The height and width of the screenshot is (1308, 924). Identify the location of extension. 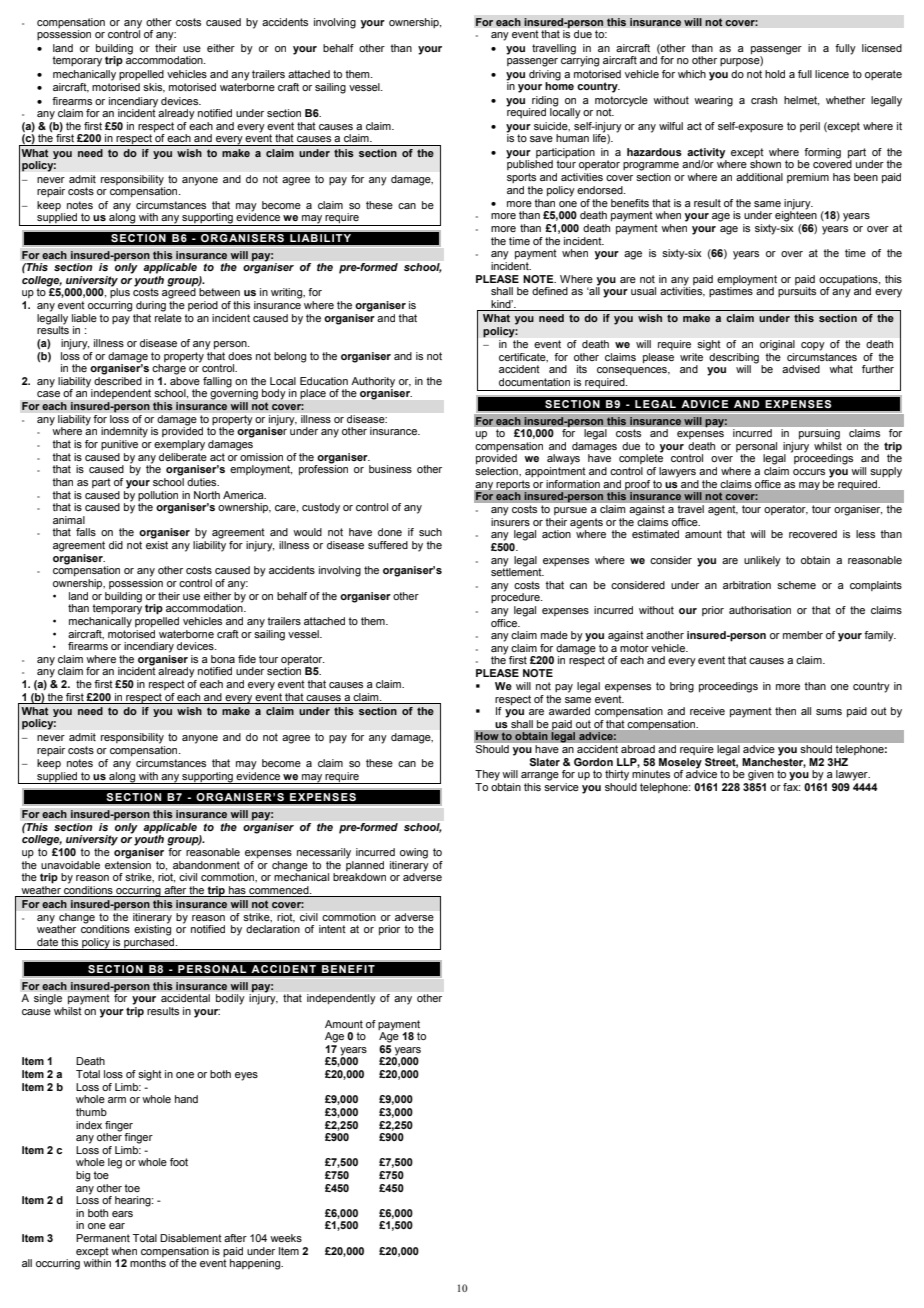
(128, 863).
